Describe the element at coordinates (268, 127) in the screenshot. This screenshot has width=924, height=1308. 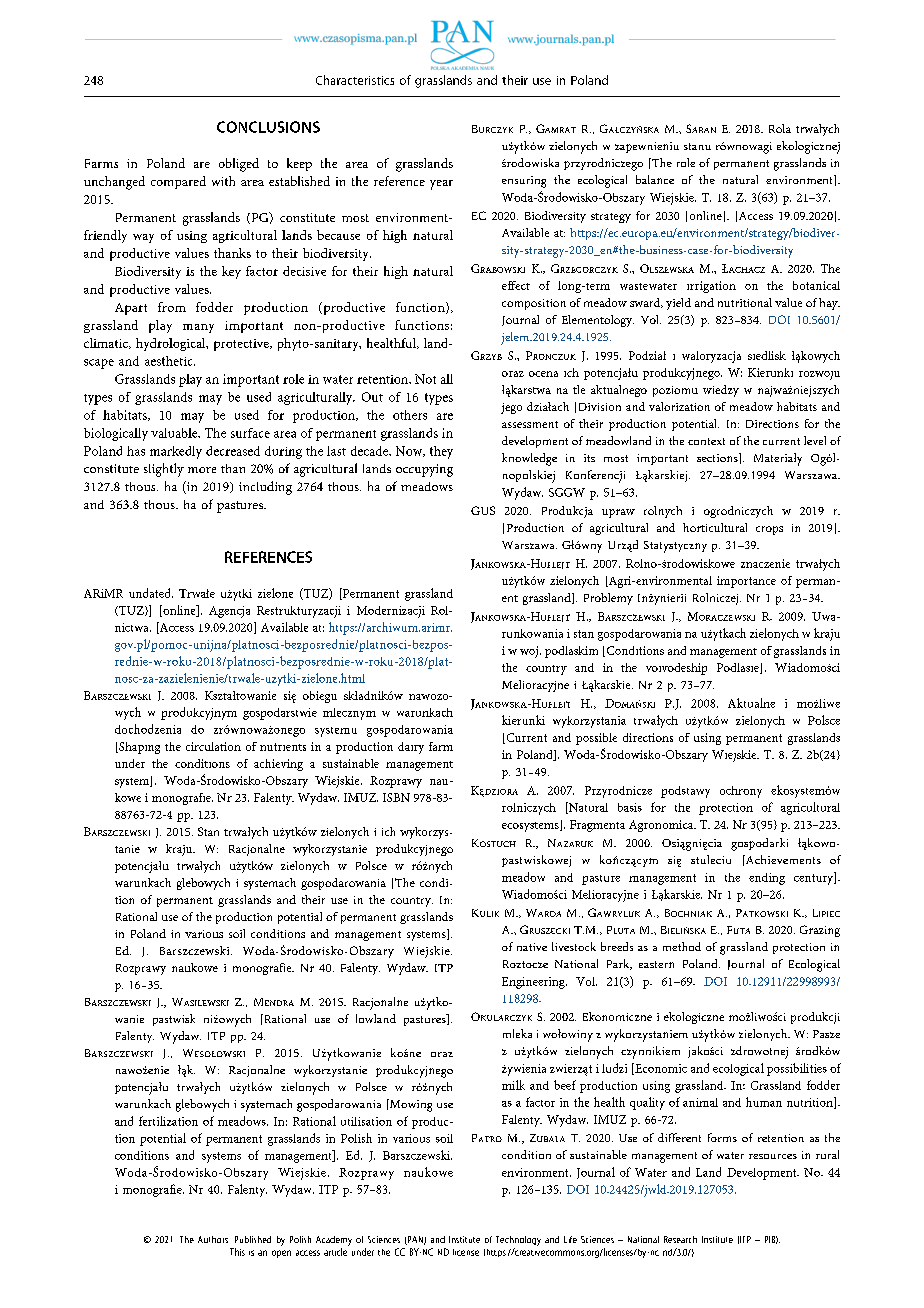
I see `CONCLUSIONS` at that location.
